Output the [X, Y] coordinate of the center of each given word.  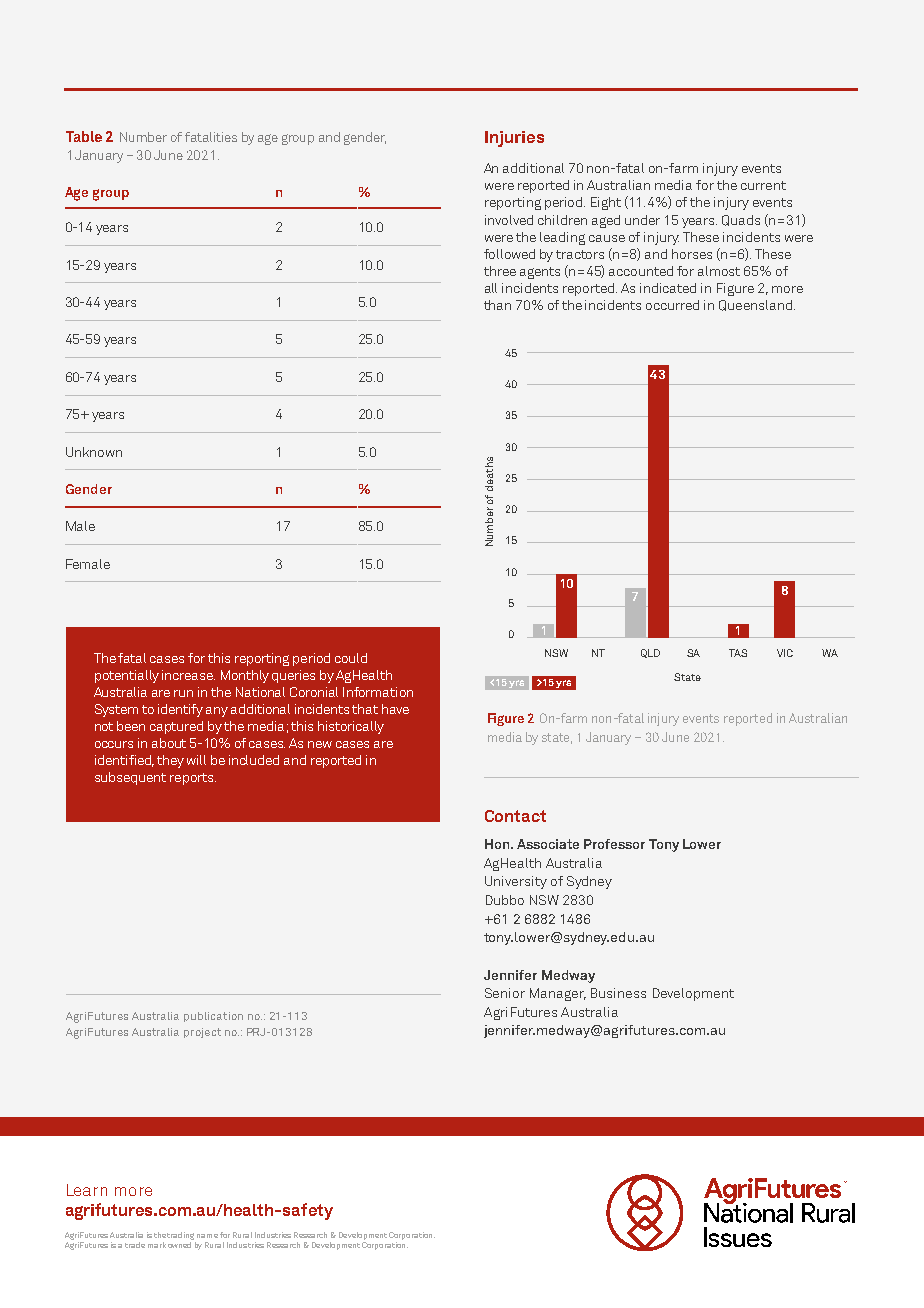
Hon [498, 844]
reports [193, 779]
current [763, 185]
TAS [738, 653]
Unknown [94, 452]
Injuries [514, 139]
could [351, 658]
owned [181, 1243]
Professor [614, 844]
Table [84, 136]
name [207, 1236]
